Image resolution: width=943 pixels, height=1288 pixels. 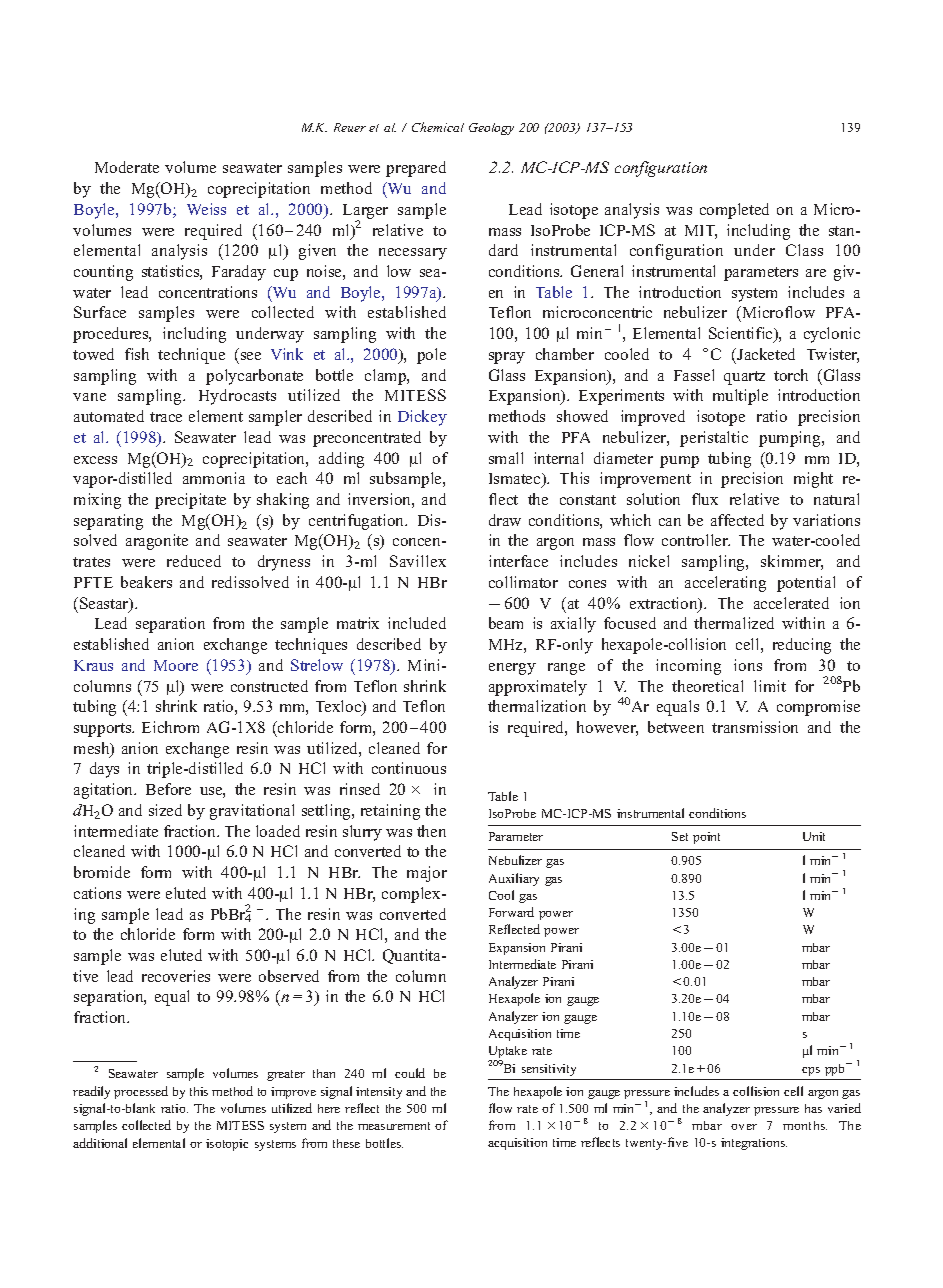 What do you see at coordinates (491, 129) in the screenshot?
I see `Geology` at bounding box center [491, 129].
